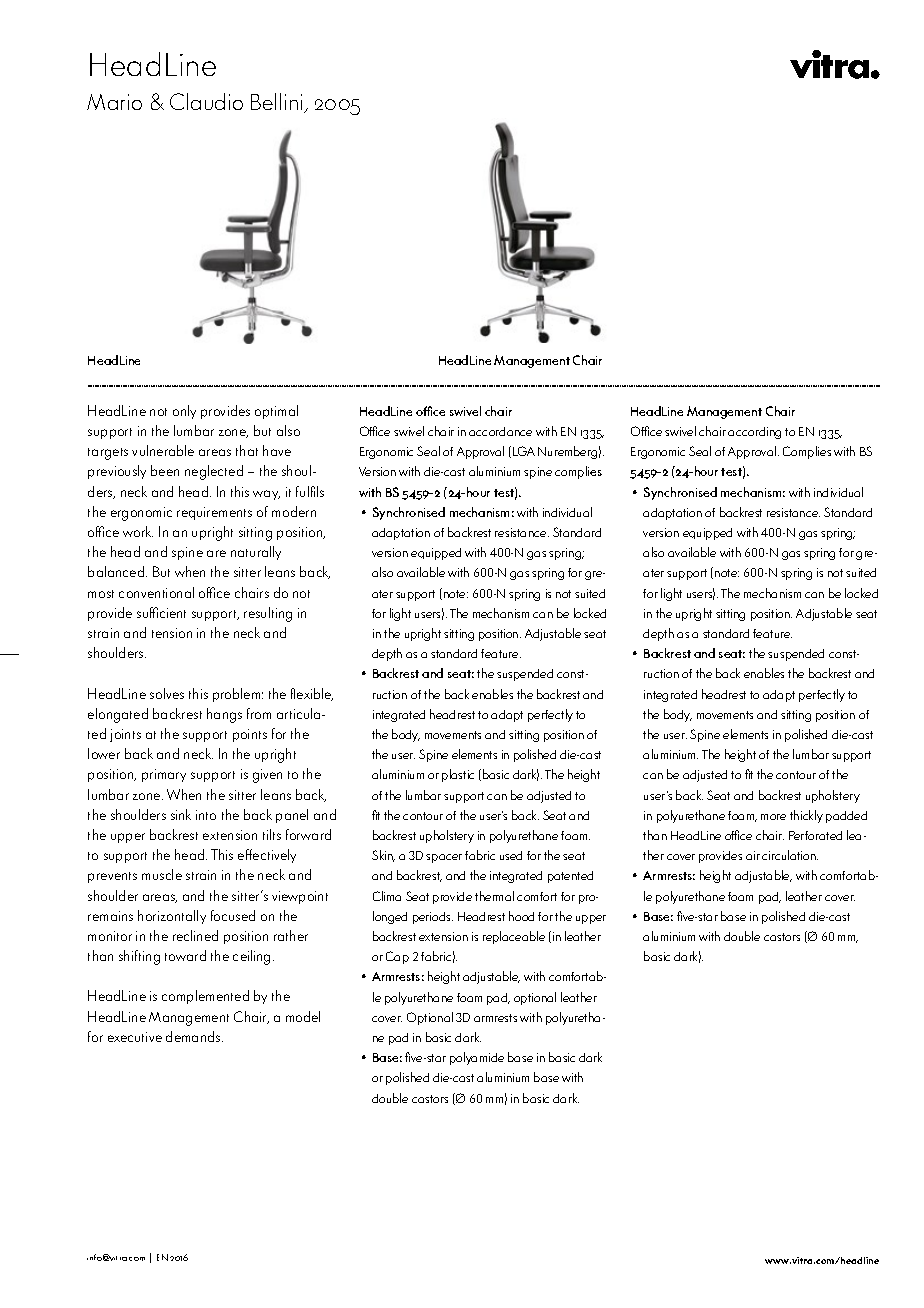 This screenshot has height=1308, width=924. I want to click on polyamide, so click(477, 1058).
